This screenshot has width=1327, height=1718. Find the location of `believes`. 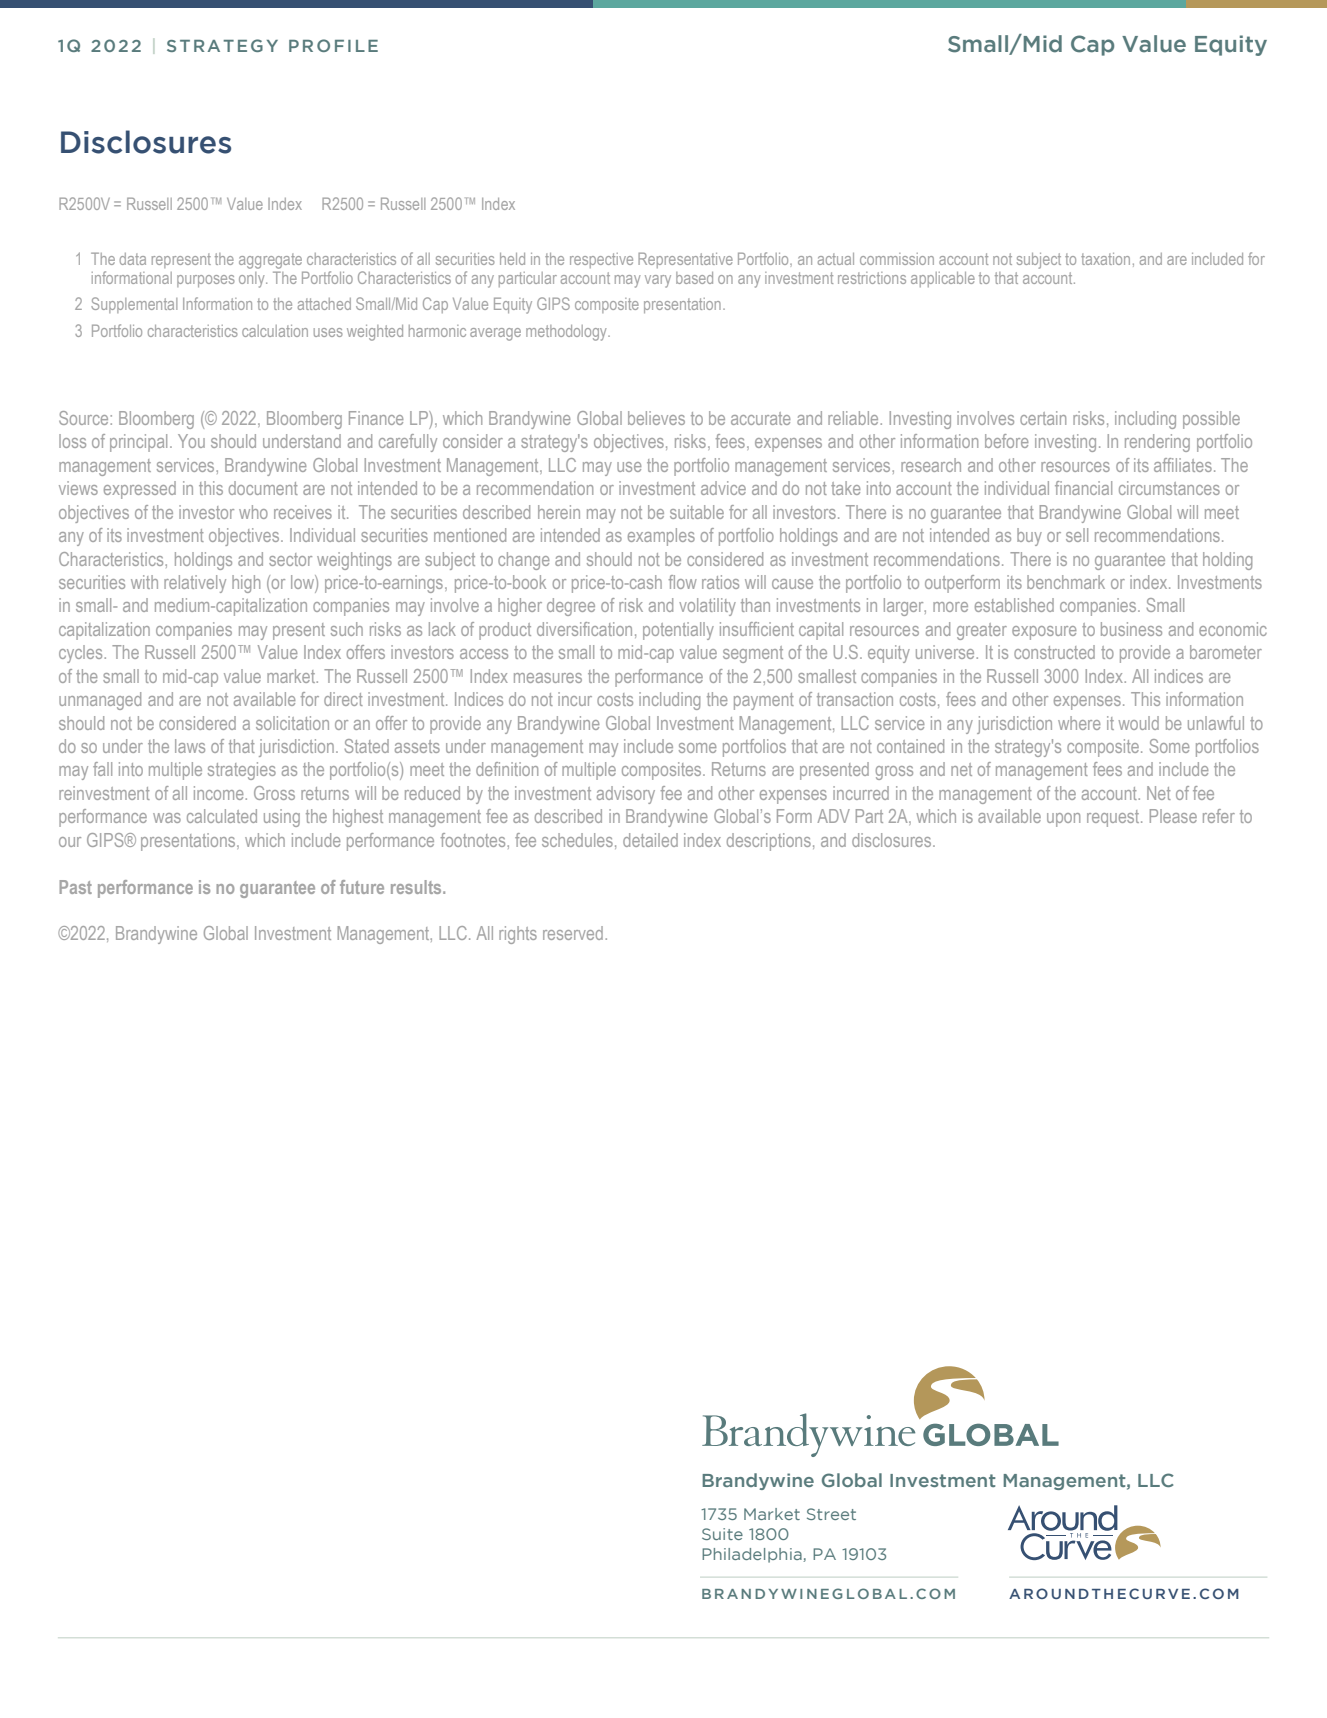

believes is located at coordinates (656, 418).
